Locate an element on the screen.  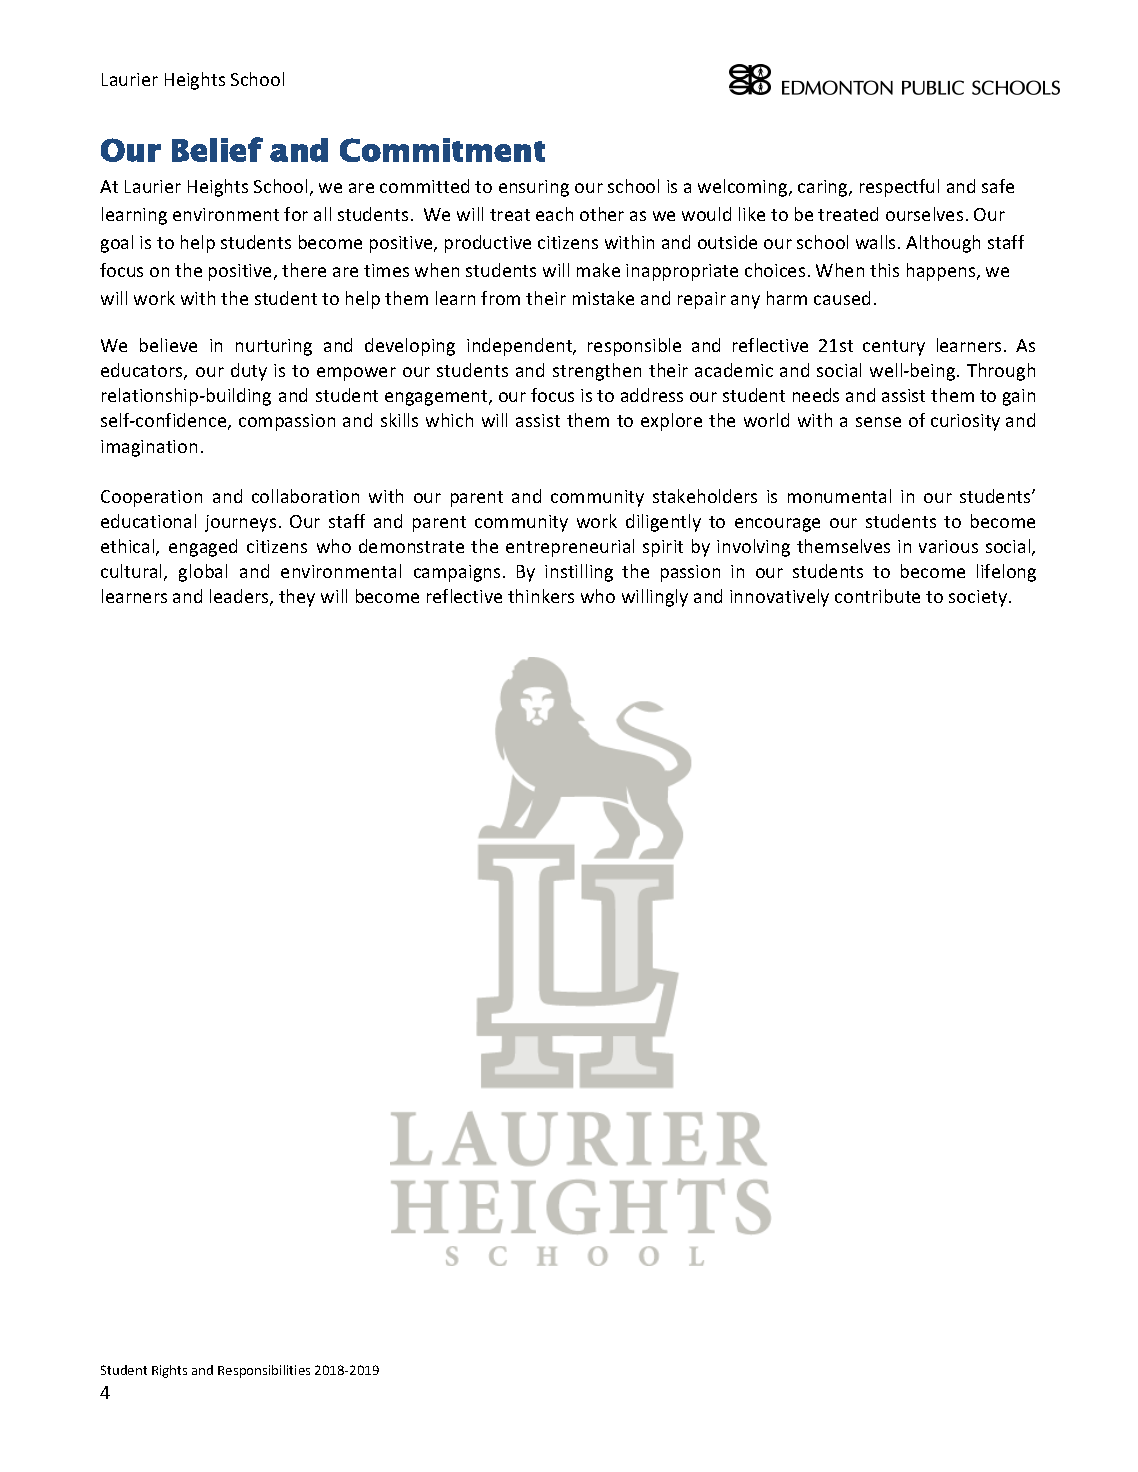
global is located at coordinates (203, 573).
